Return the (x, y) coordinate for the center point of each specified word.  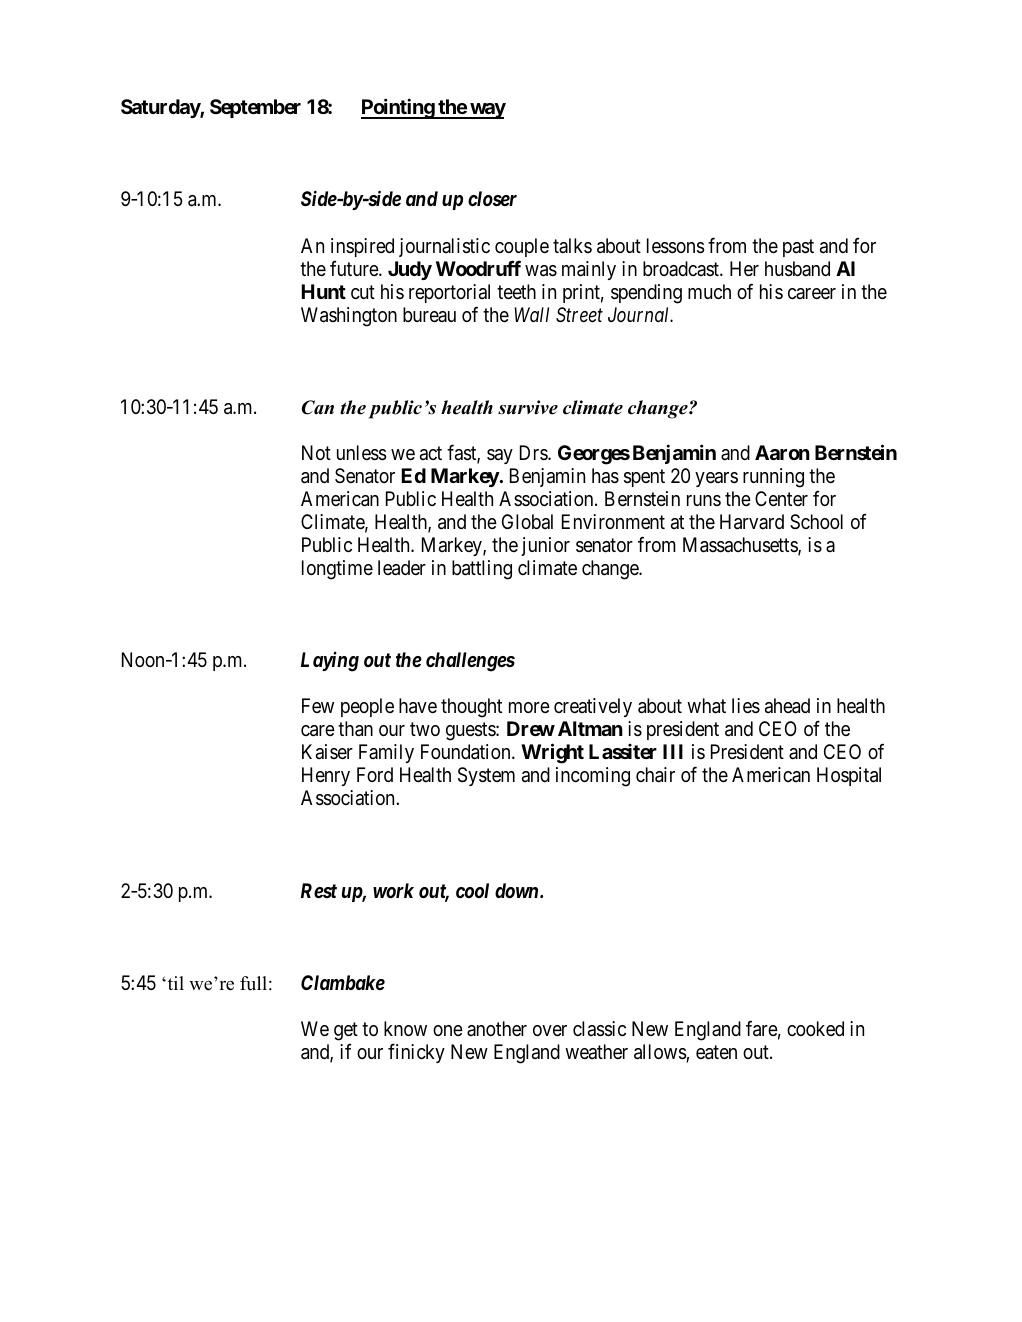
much (709, 291)
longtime (337, 570)
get (346, 1031)
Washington (349, 317)
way (487, 111)
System (486, 776)
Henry (326, 776)
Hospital (849, 776)
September (255, 108)
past (798, 248)
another (497, 1028)
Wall (531, 314)
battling (482, 570)
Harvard (752, 522)
